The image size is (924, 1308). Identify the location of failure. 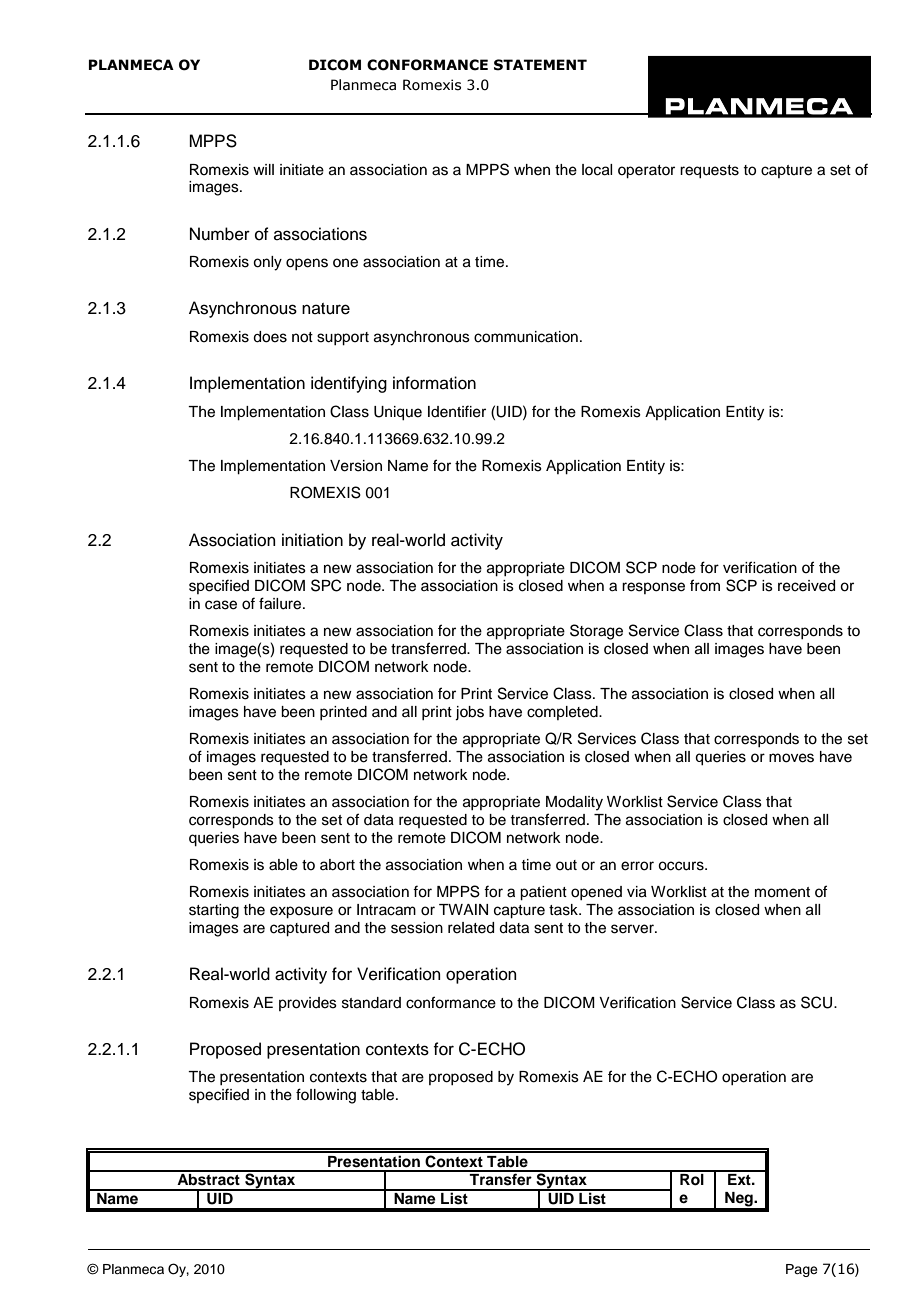
(281, 603).
